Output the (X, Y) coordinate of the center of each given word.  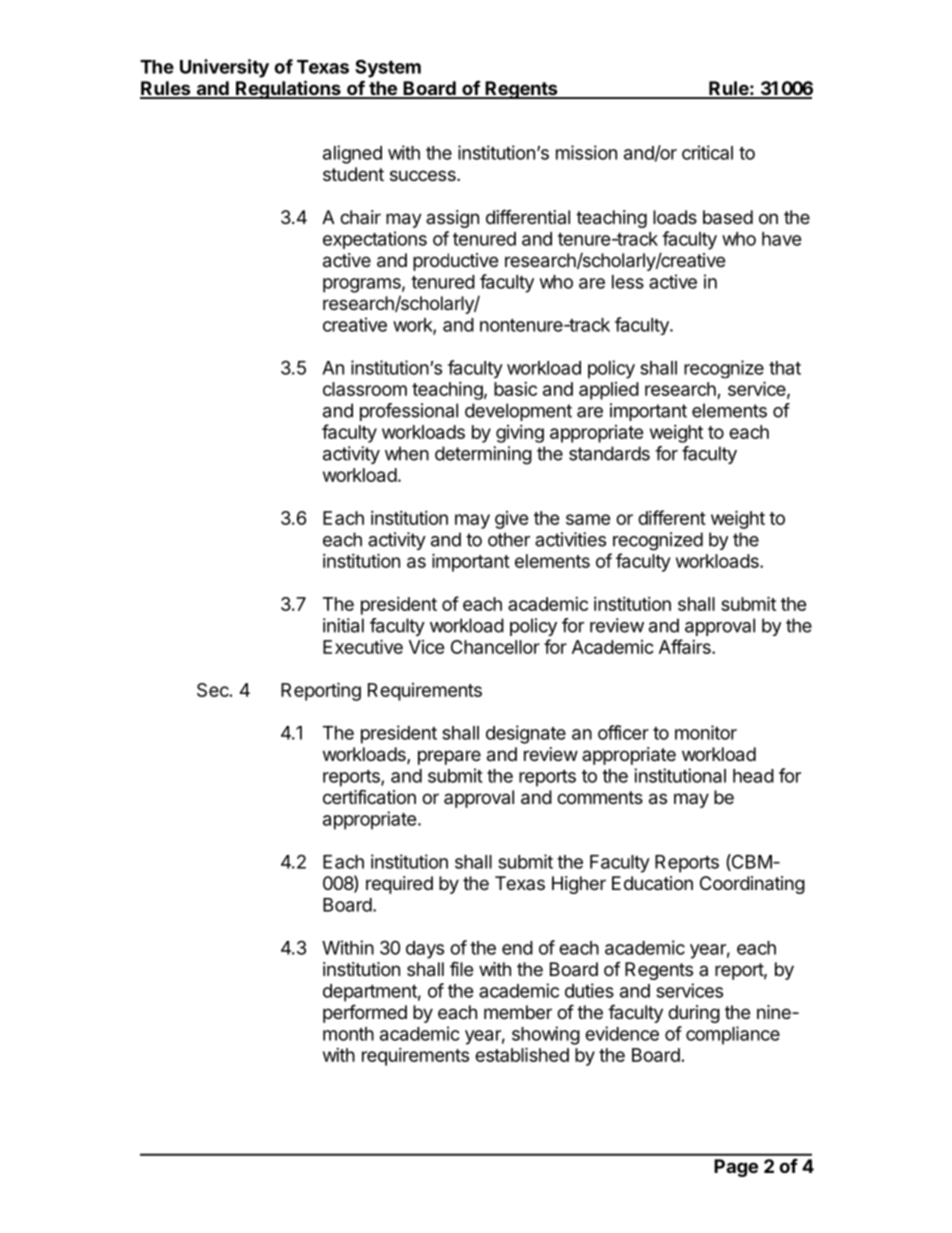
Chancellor (495, 647)
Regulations (288, 89)
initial (343, 625)
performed (365, 1013)
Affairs (686, 646)
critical (707, 152)
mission (586, 152)
